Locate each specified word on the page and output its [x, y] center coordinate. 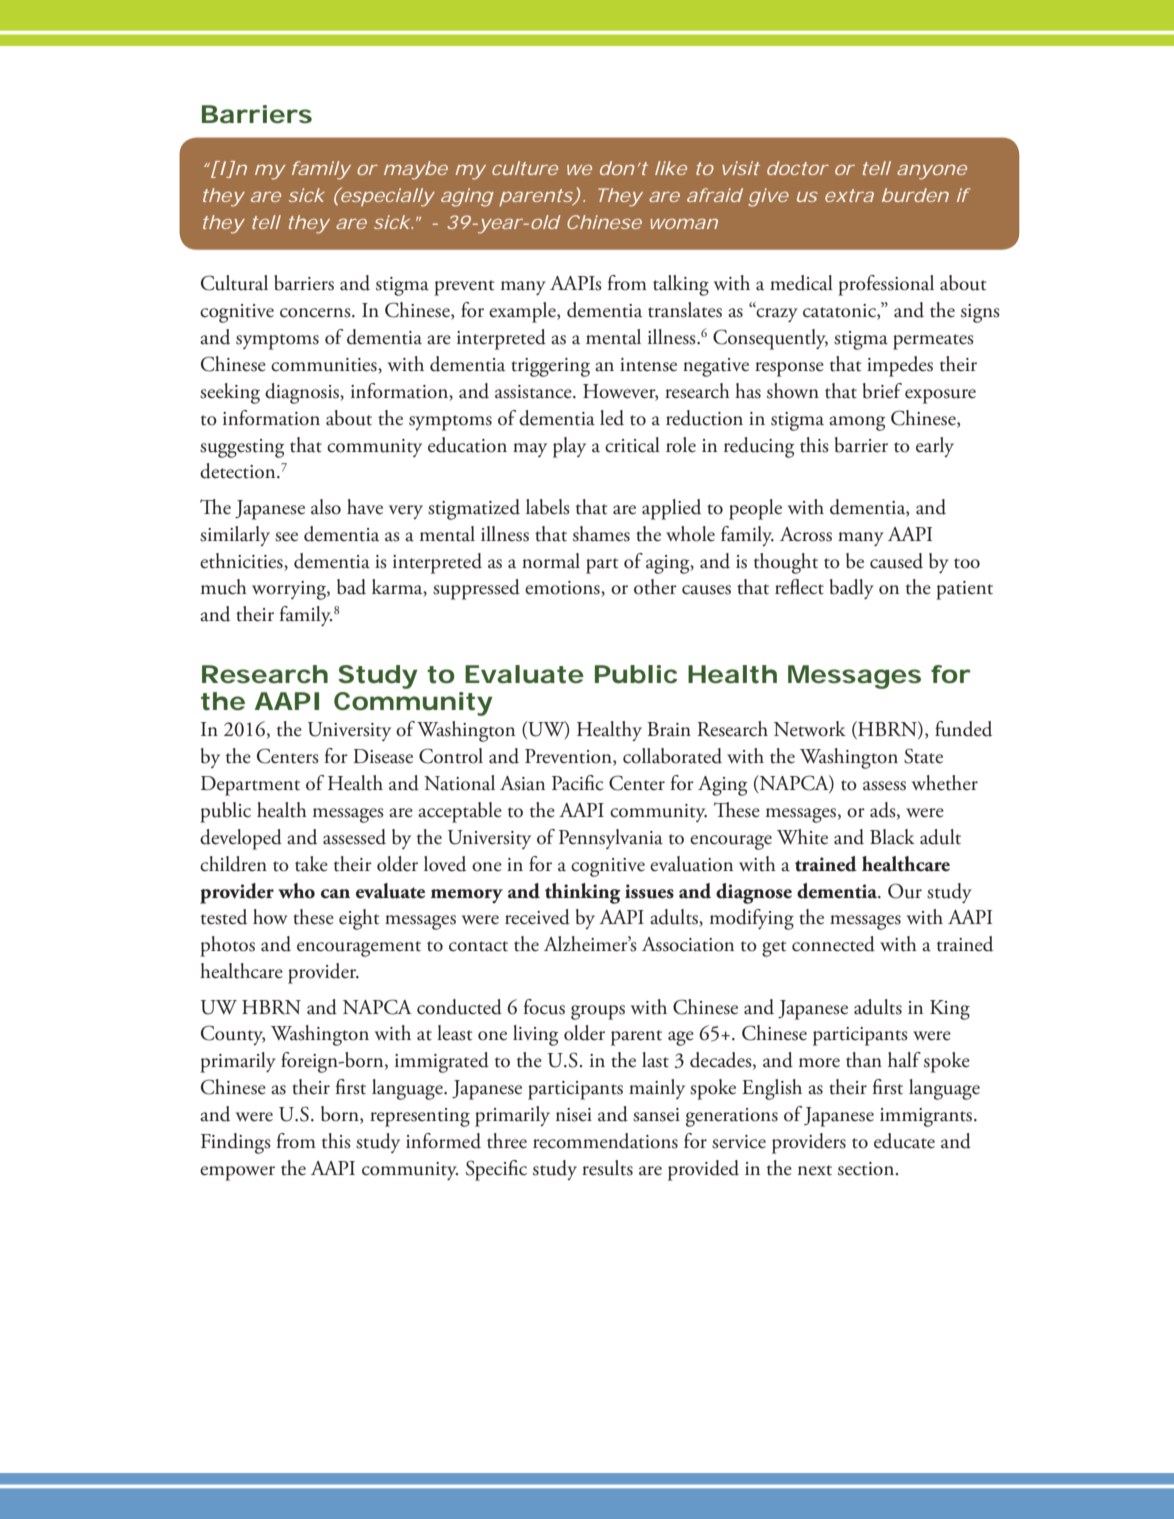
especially [386, 197]
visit [741, 168]
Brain [669, 729]
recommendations [605, 1141]
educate [904, 1141]
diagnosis [303, 393]
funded [963, 729]
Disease [383, 756]
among [857, 423]
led [612, 418]
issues [649, 891]
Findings [236, 1143]
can [335, 894]
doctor [797, 168]
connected [833, 944]
